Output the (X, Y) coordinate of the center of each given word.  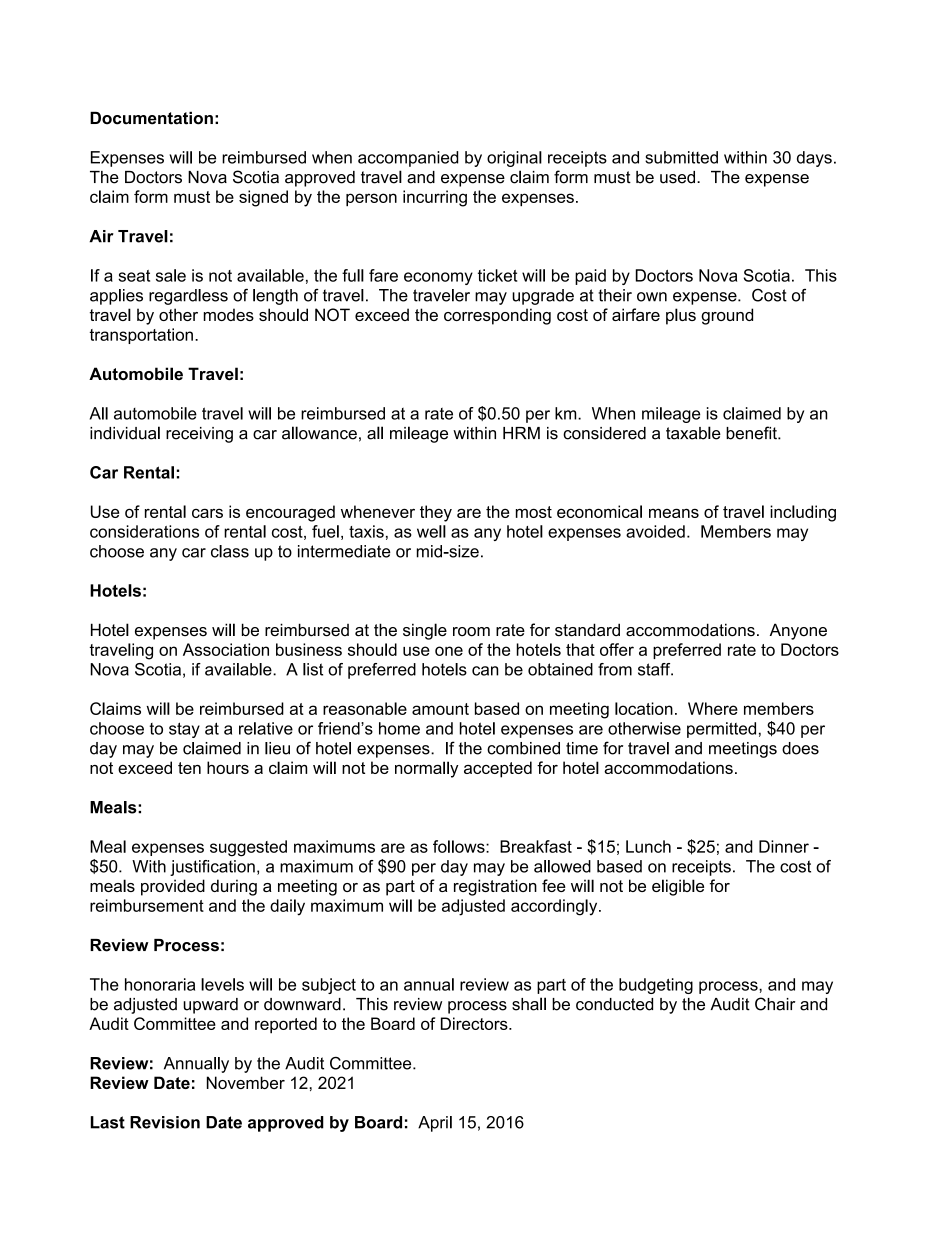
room (471, 632)
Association (226, 649)
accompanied (408, 159)
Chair (775, 1004)
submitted (681, 157)
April (435, 1124)
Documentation (151, 118)
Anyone (798, 631)
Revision (165, 1122)
